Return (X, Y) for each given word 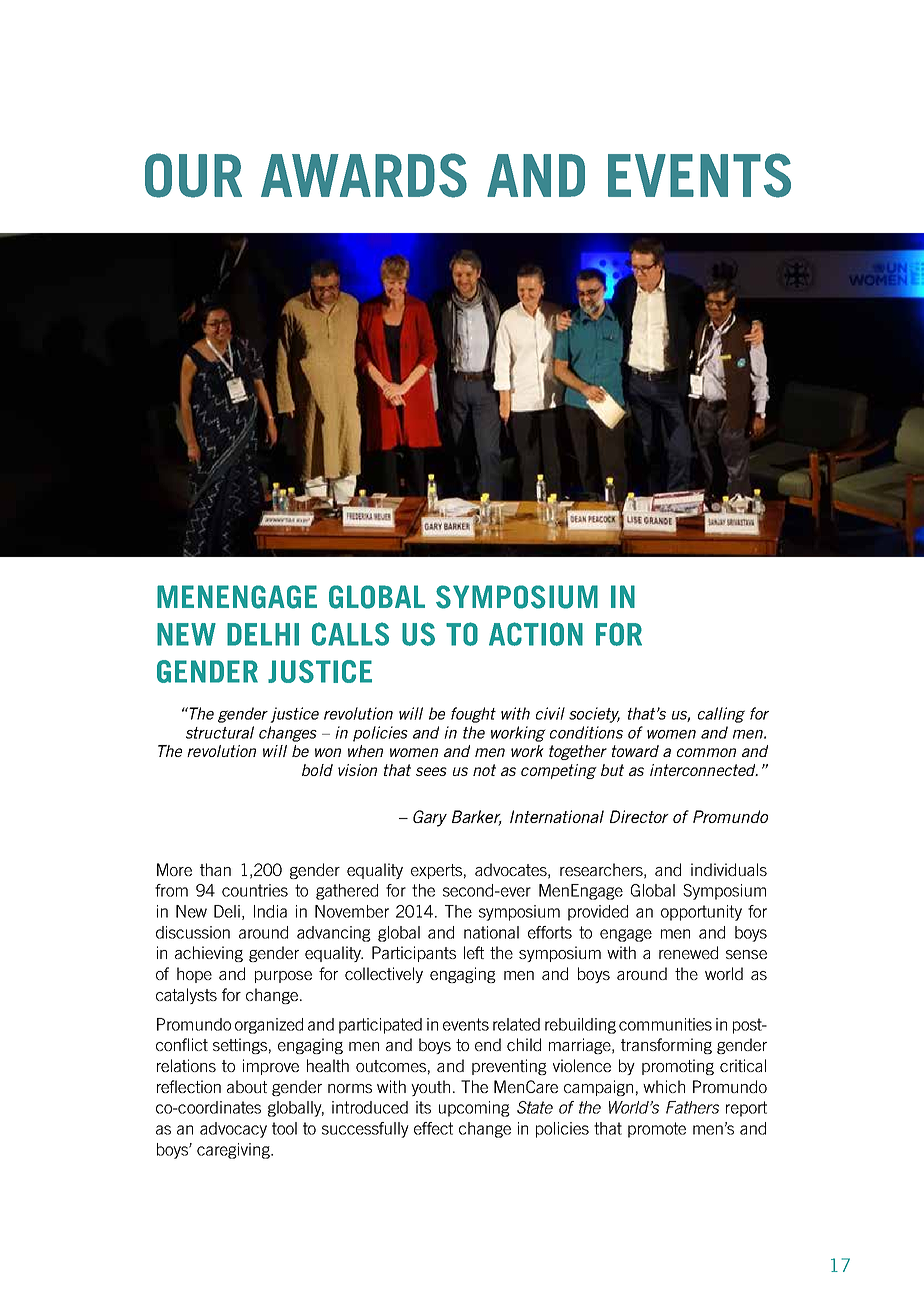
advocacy (233, 1130)
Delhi (263, 634)
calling (721, 715)
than (215, 869)
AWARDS (364, 175)
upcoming (474, 1109)
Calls (350, 634)
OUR (193, 175)
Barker (477, 818)
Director (639, 816)
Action (536, 634)
